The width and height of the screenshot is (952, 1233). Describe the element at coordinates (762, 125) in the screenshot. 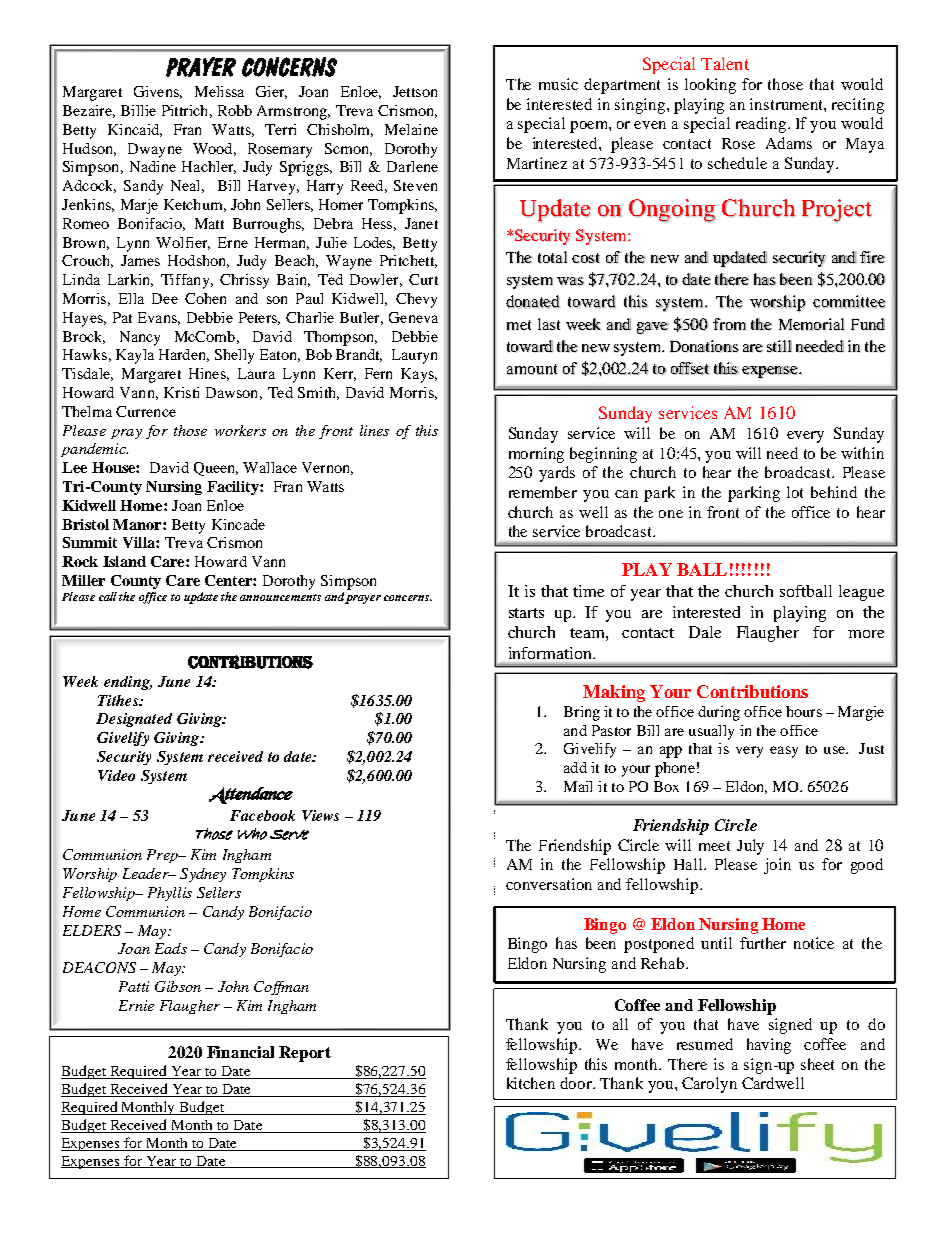

I see `reading` at that location.
